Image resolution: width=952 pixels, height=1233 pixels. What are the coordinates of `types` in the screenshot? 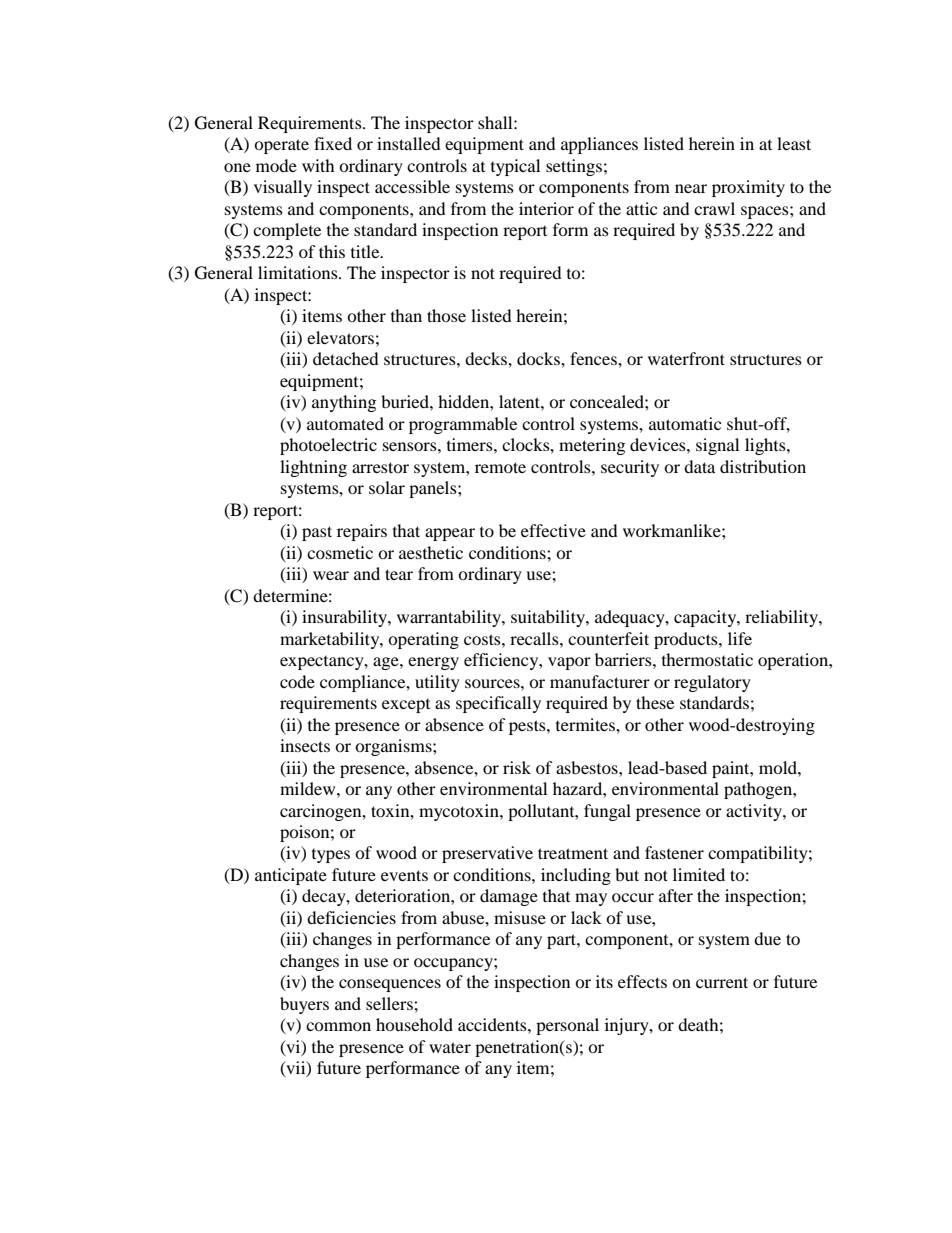 It's located at (331, 856).
